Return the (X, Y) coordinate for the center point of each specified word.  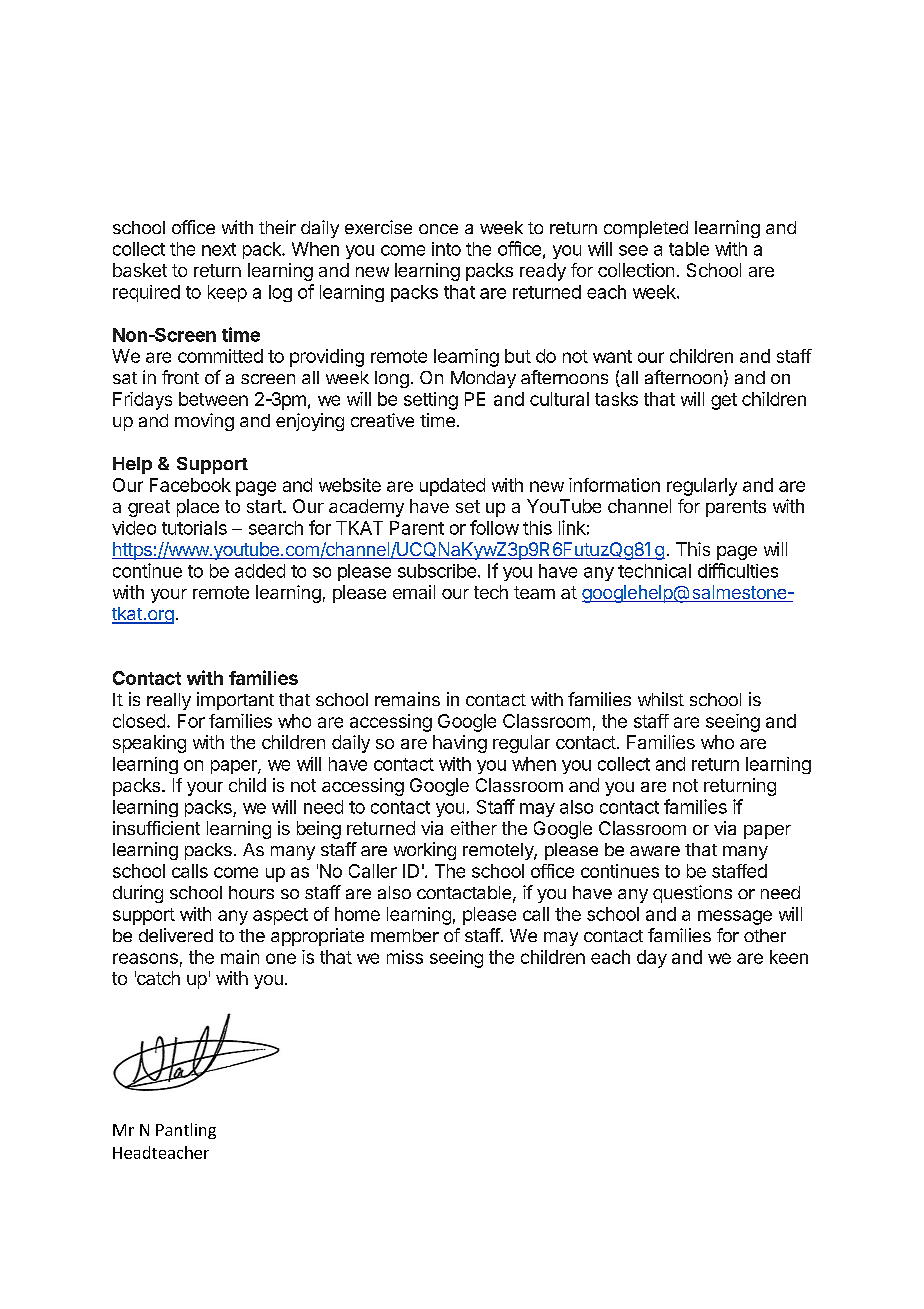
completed (646, 229)
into (446, 249)
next (219, 249)
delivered (176, 935)
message (735, 917)
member (405, 935)
